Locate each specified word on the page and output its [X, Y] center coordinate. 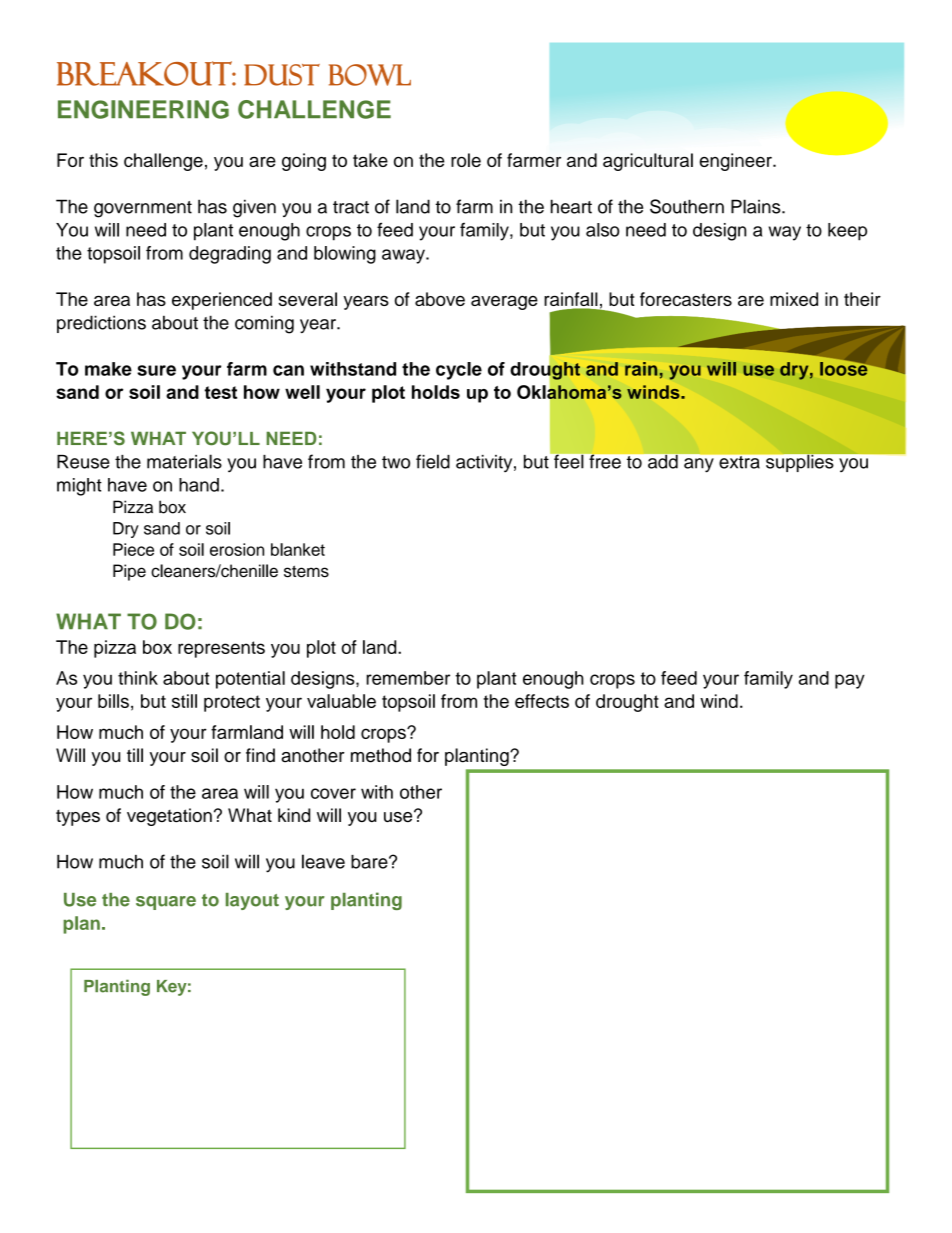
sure [156, 370]
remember [408, 678]
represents [221, 649]
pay [850, 681]
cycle [459, 371]
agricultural [648, 162]
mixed [794, 299]
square [166, 903]
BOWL [370, 75]
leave [323, 861]
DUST [282, 75]
